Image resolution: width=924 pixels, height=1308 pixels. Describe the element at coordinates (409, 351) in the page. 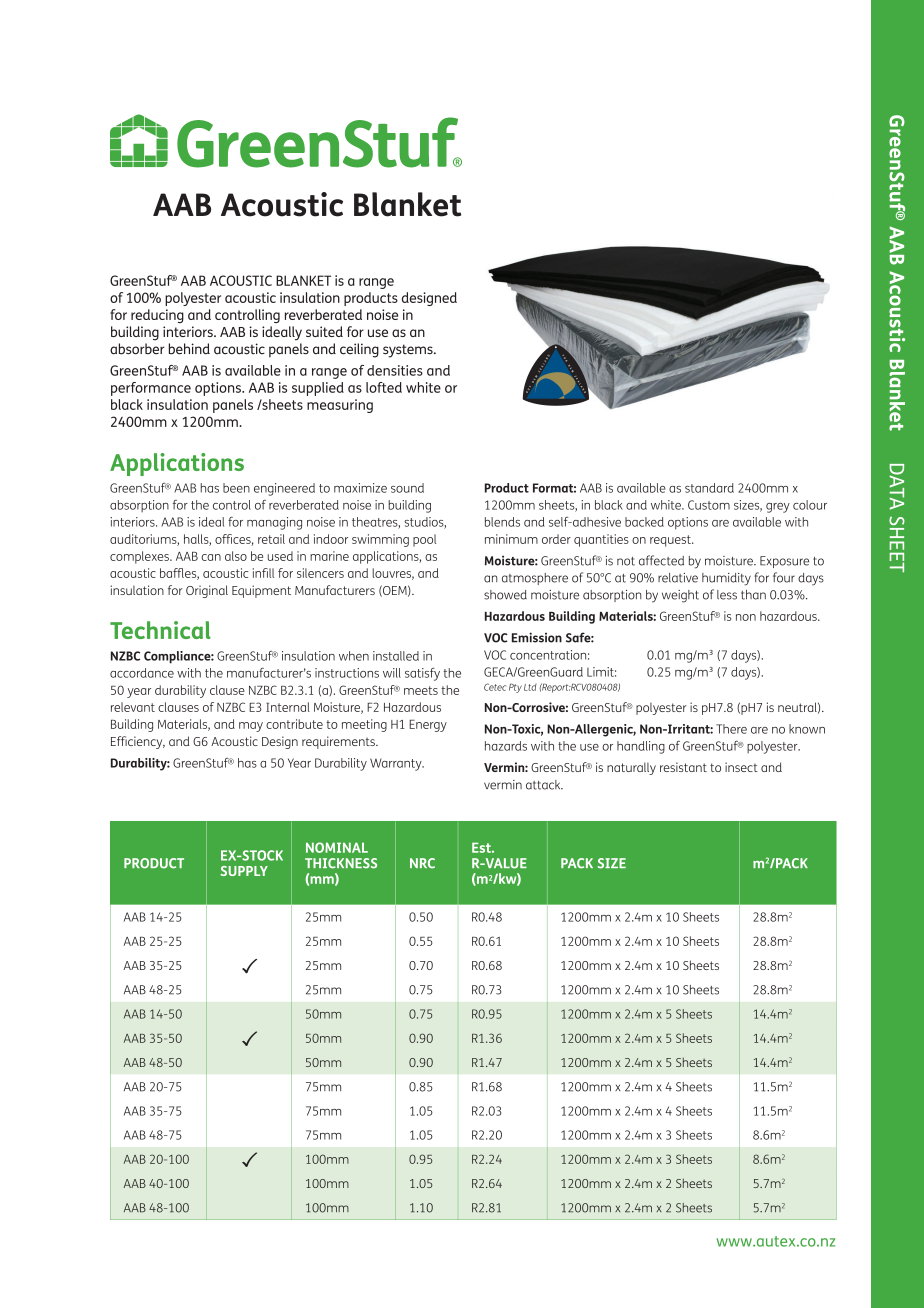

I see `systems` at that location.
